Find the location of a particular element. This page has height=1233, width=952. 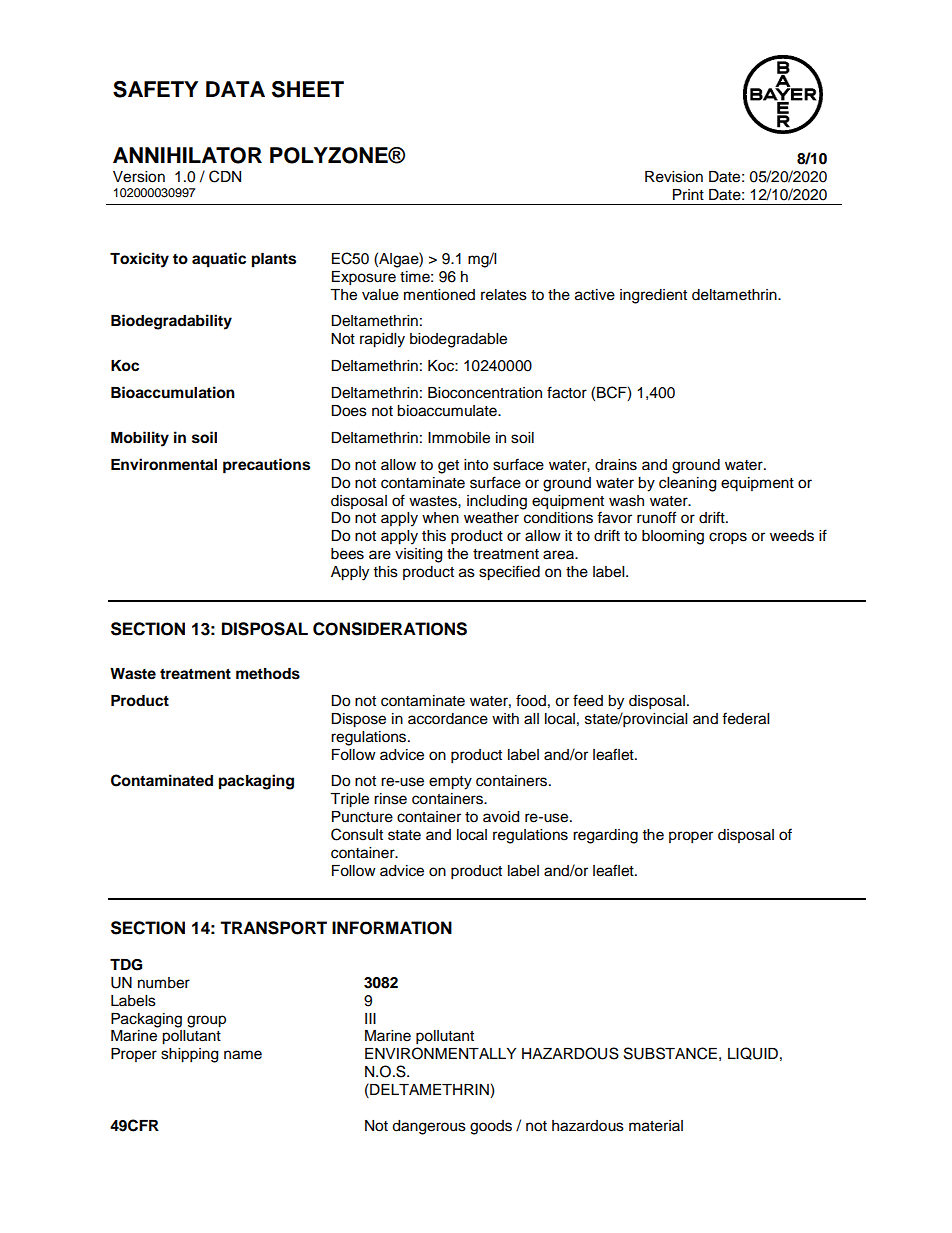

empty is located at coordinates (450, 783).
